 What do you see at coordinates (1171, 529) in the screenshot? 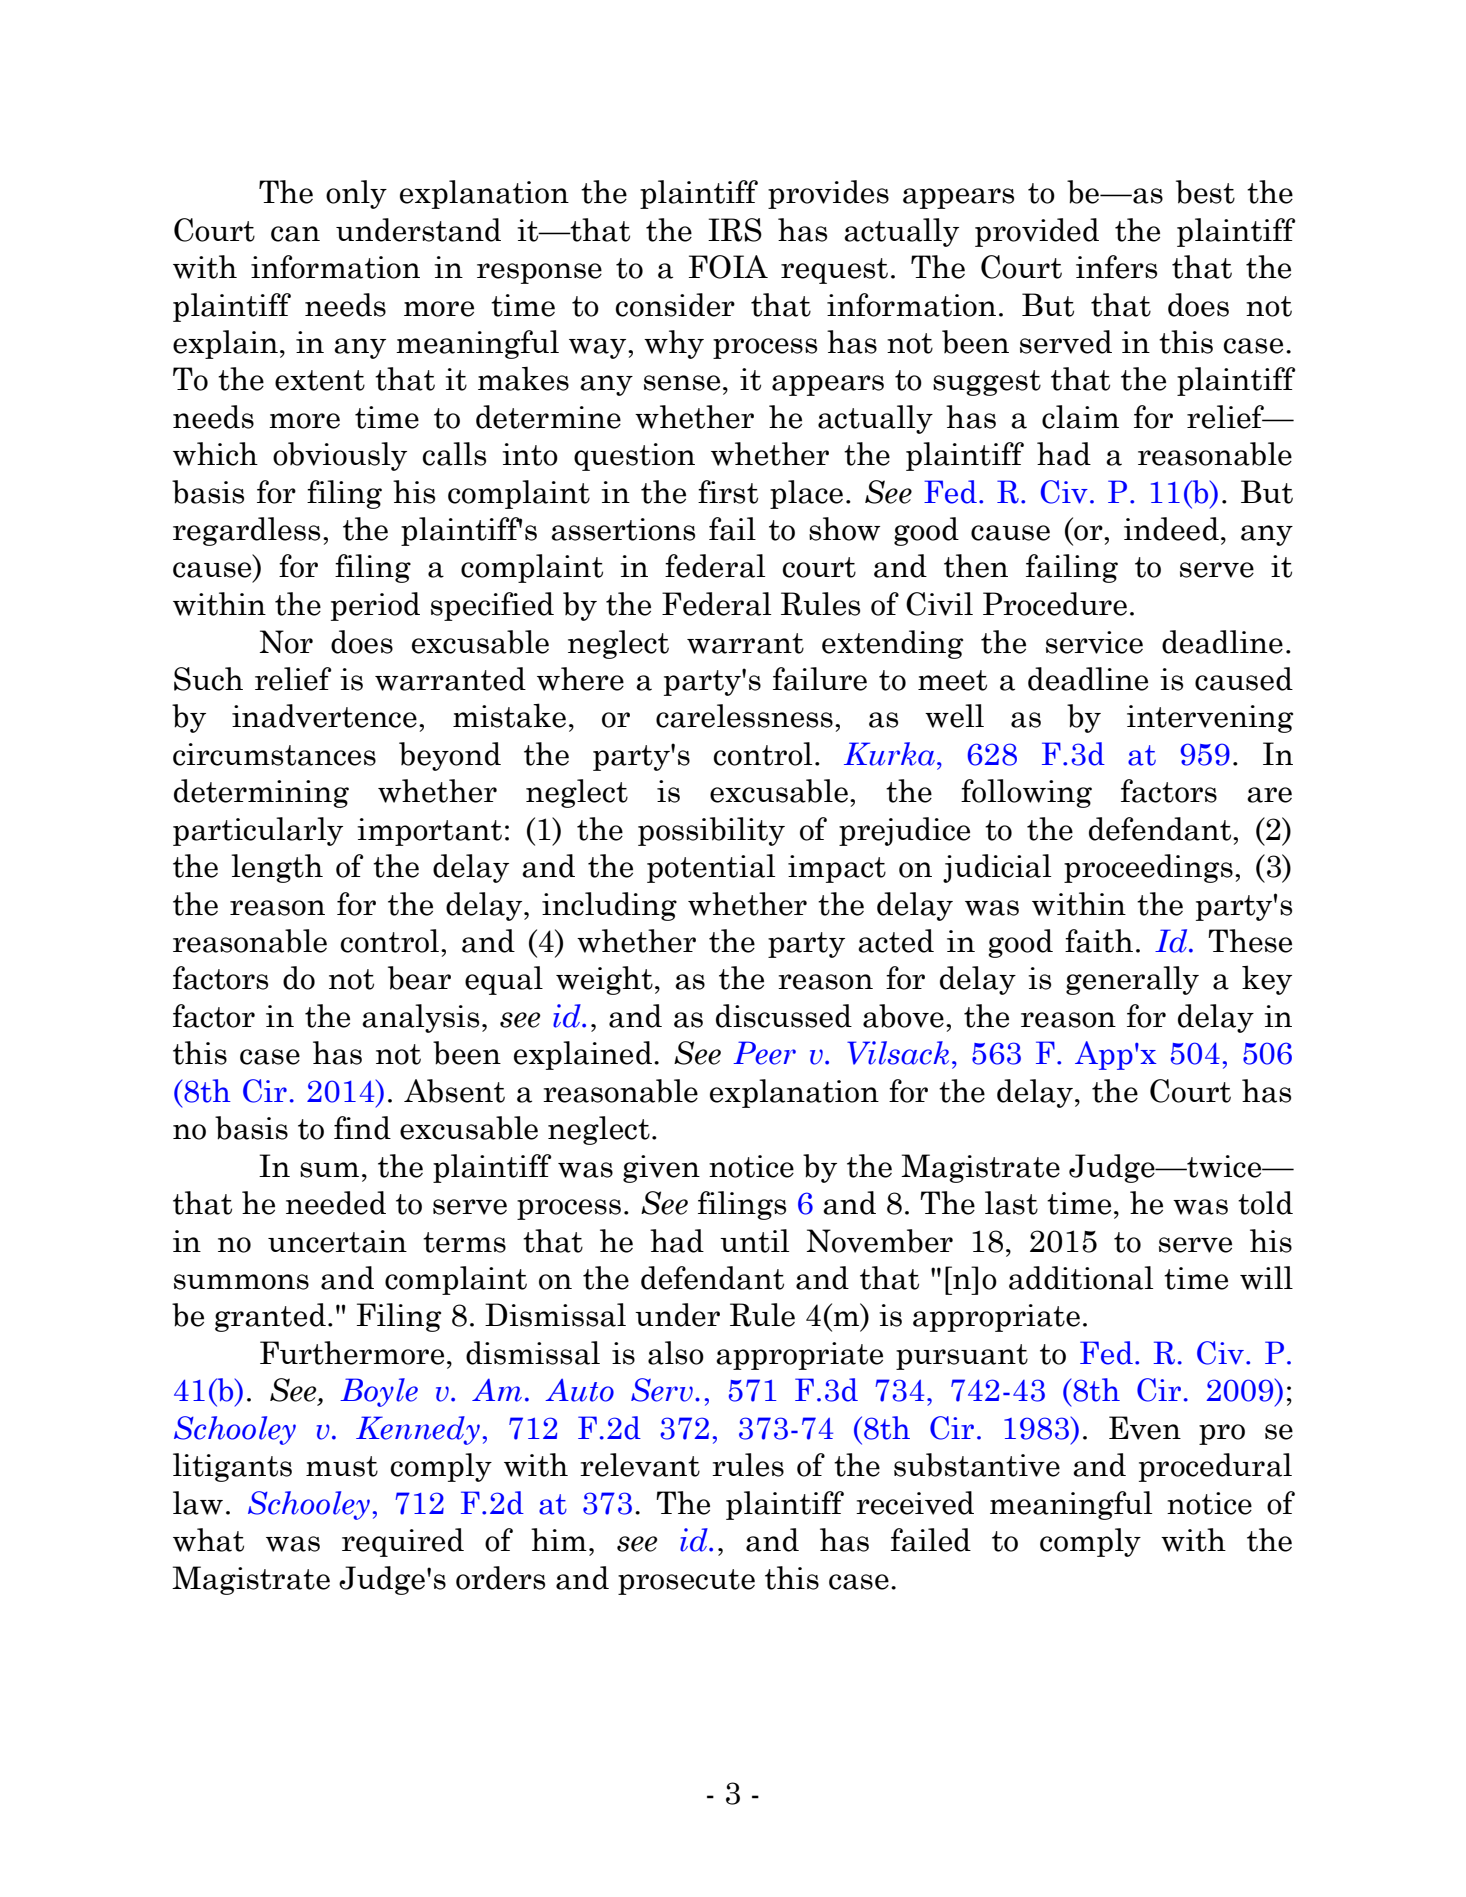
I see `indeed` at bounding box center [1171, 529].
